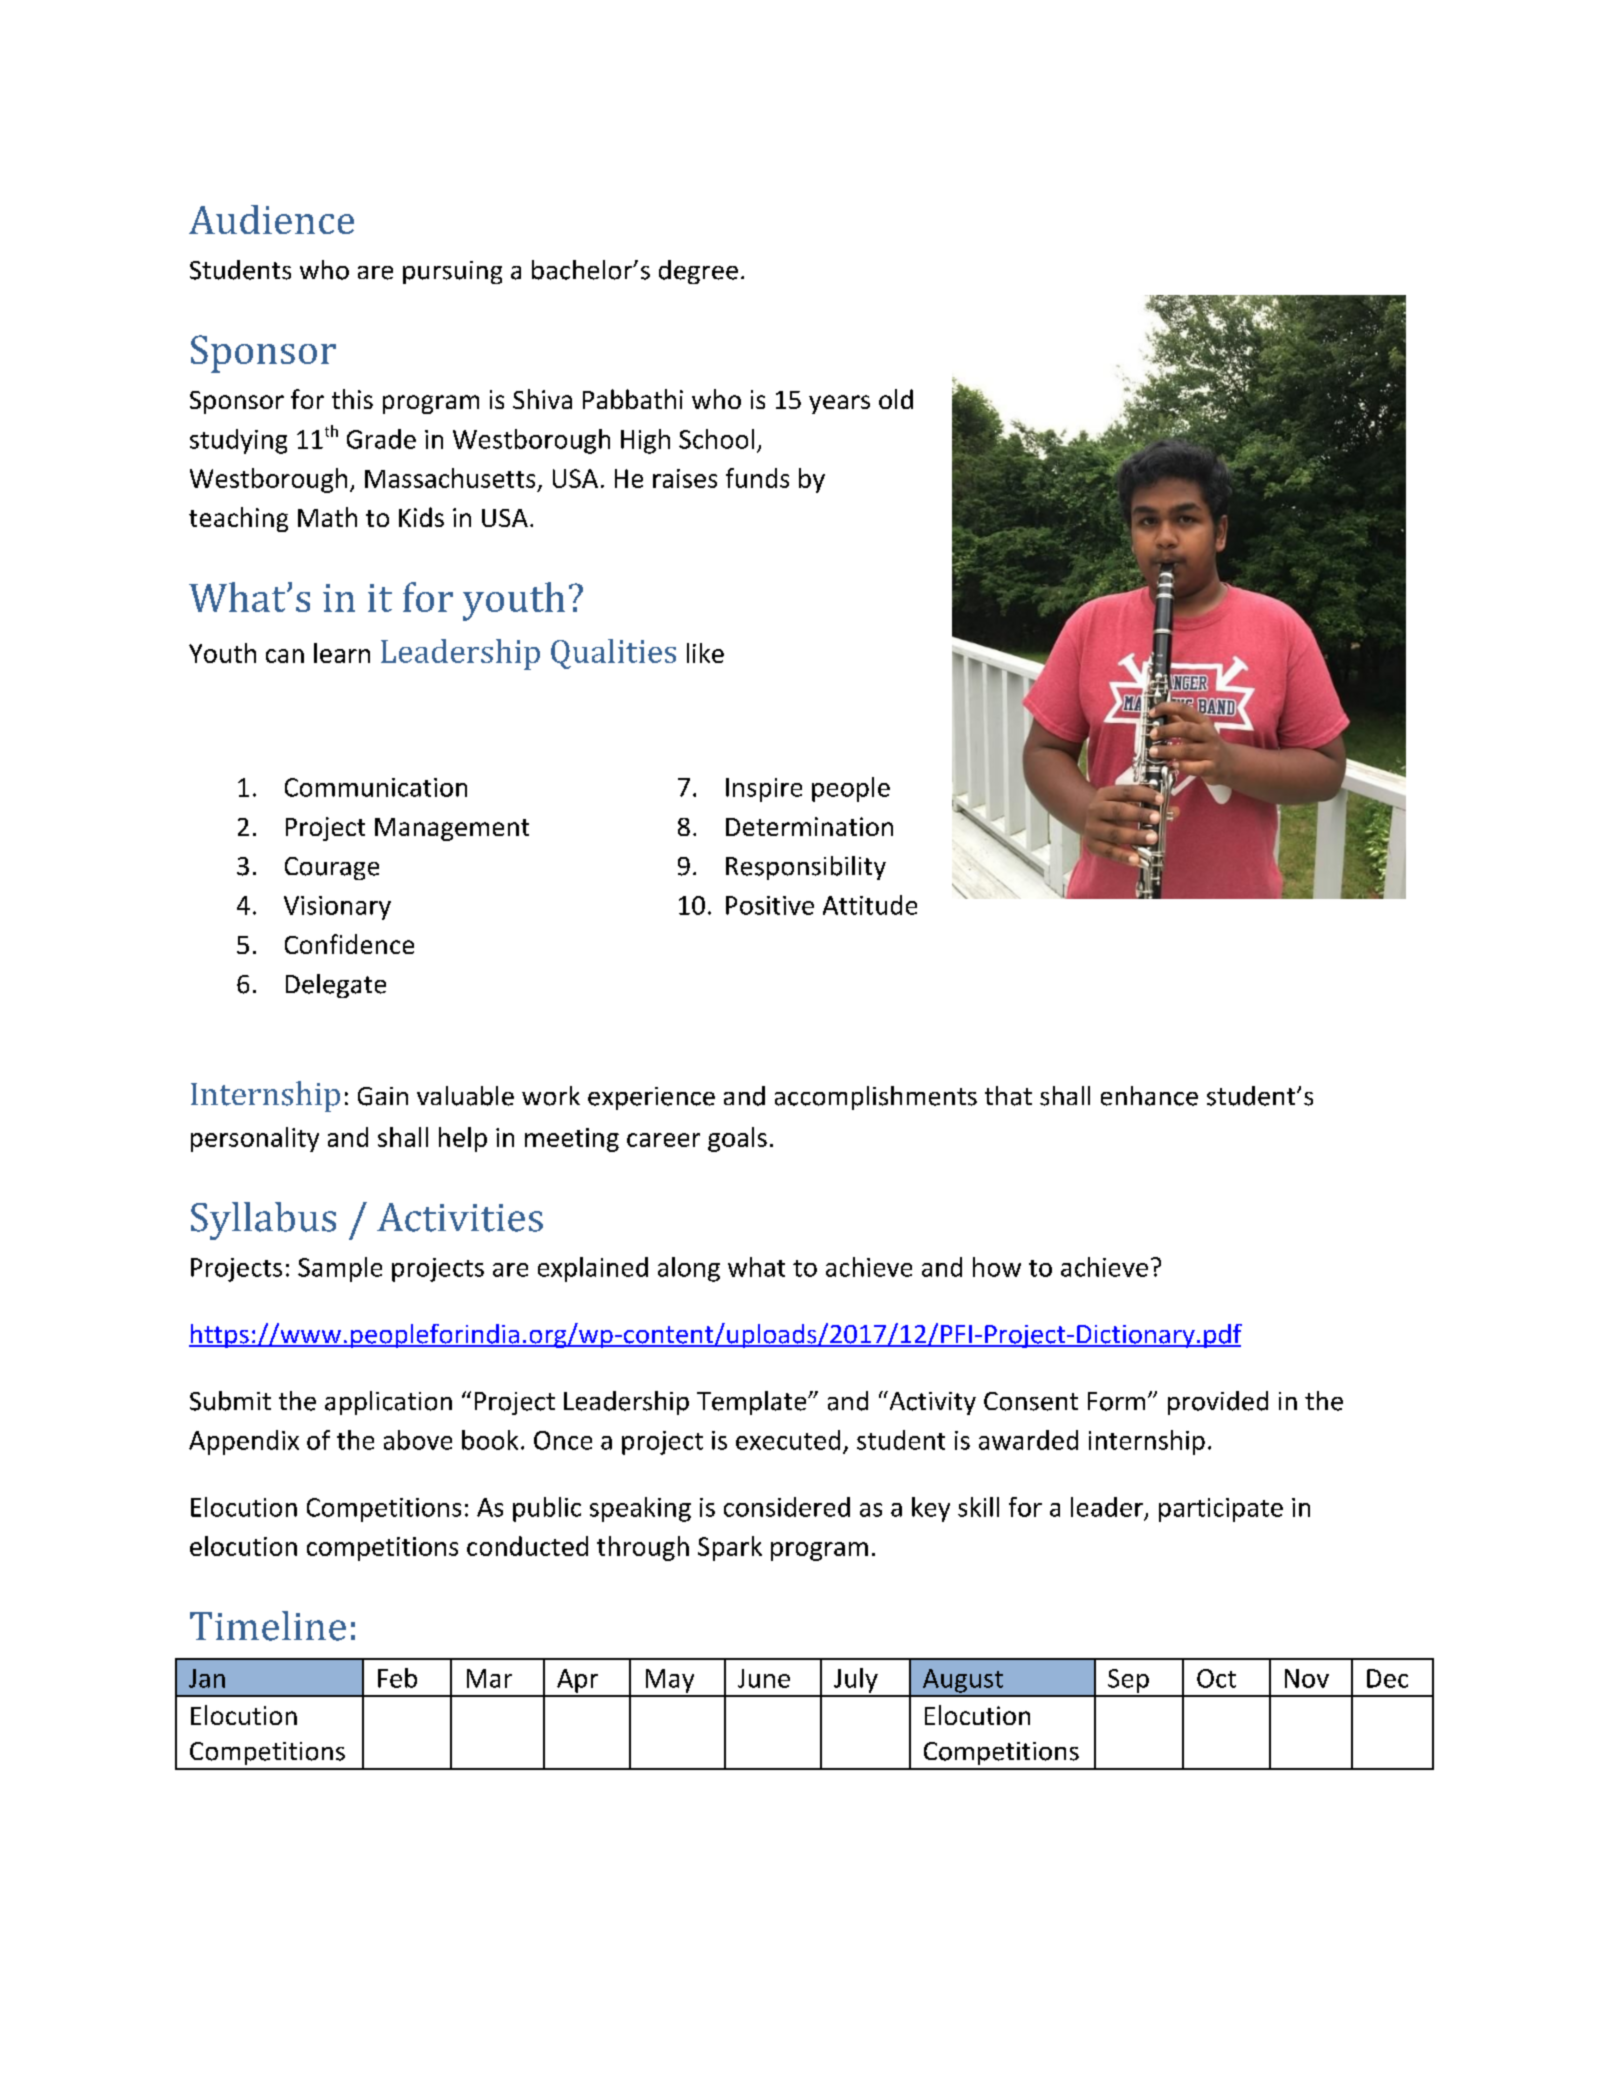 This screenshot has height=2077, width=1605. I want to click on like, so click(705, 653).
